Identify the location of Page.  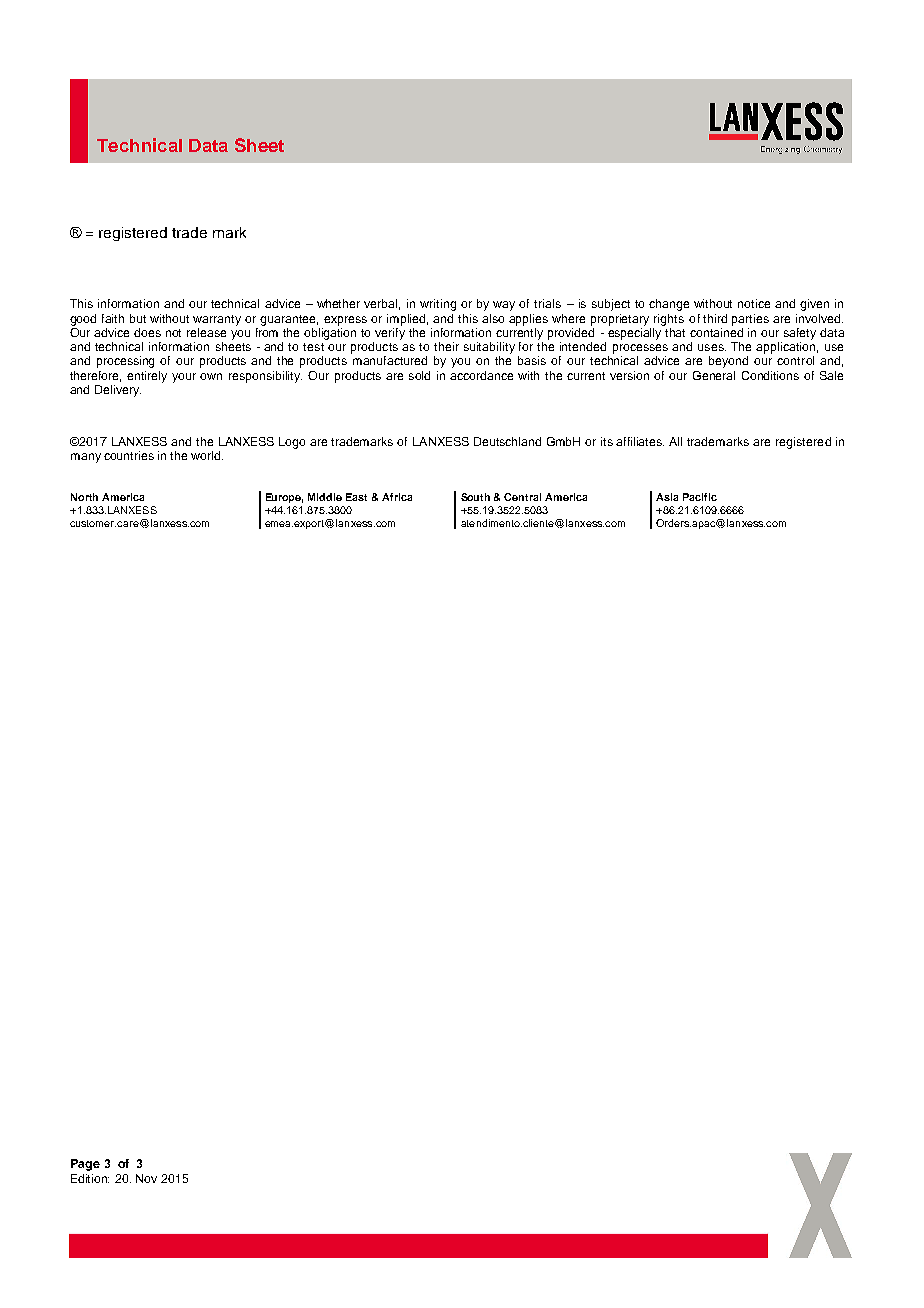
(85, 1165).
